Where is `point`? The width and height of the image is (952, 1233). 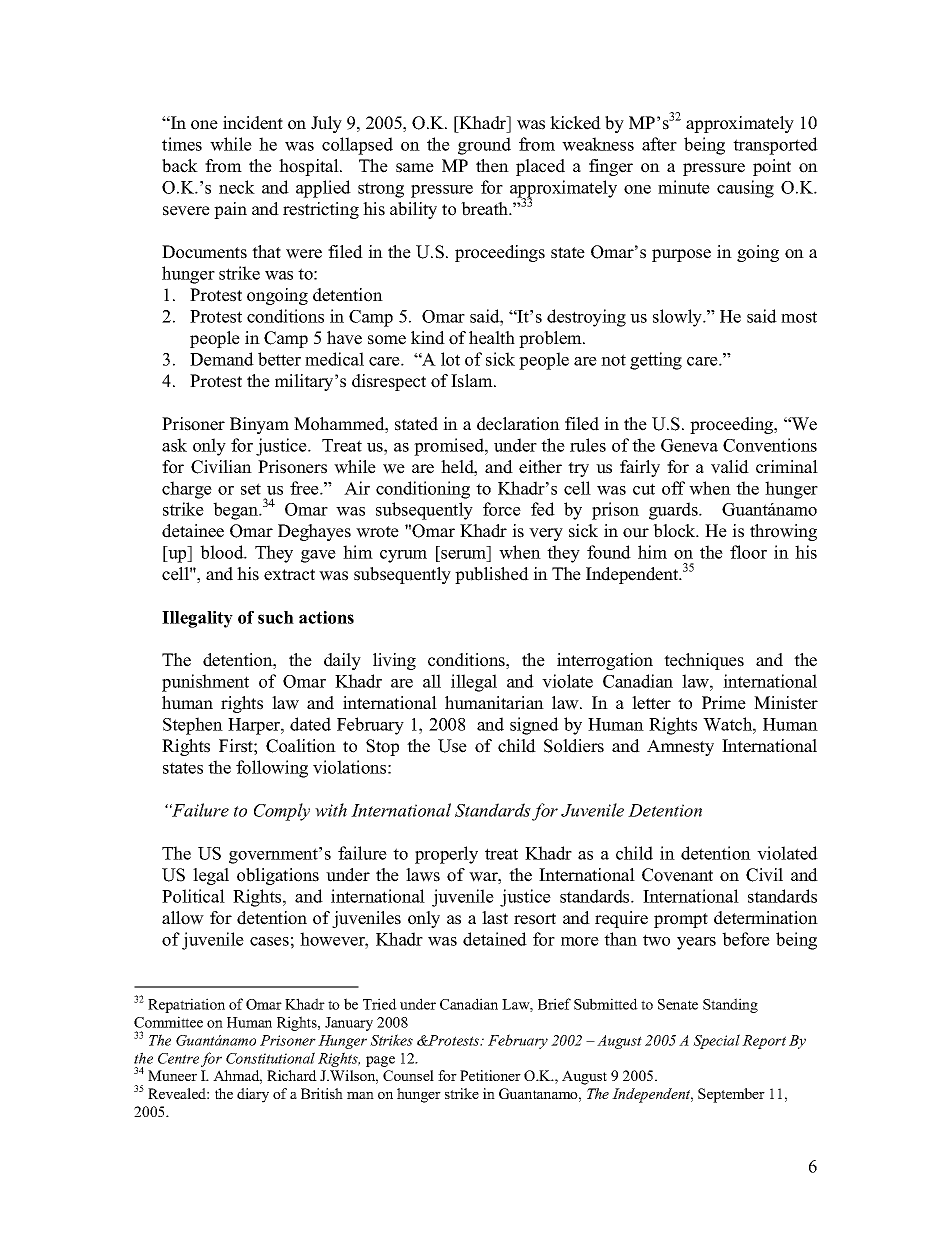
point is located at coordinates (772, 167).
